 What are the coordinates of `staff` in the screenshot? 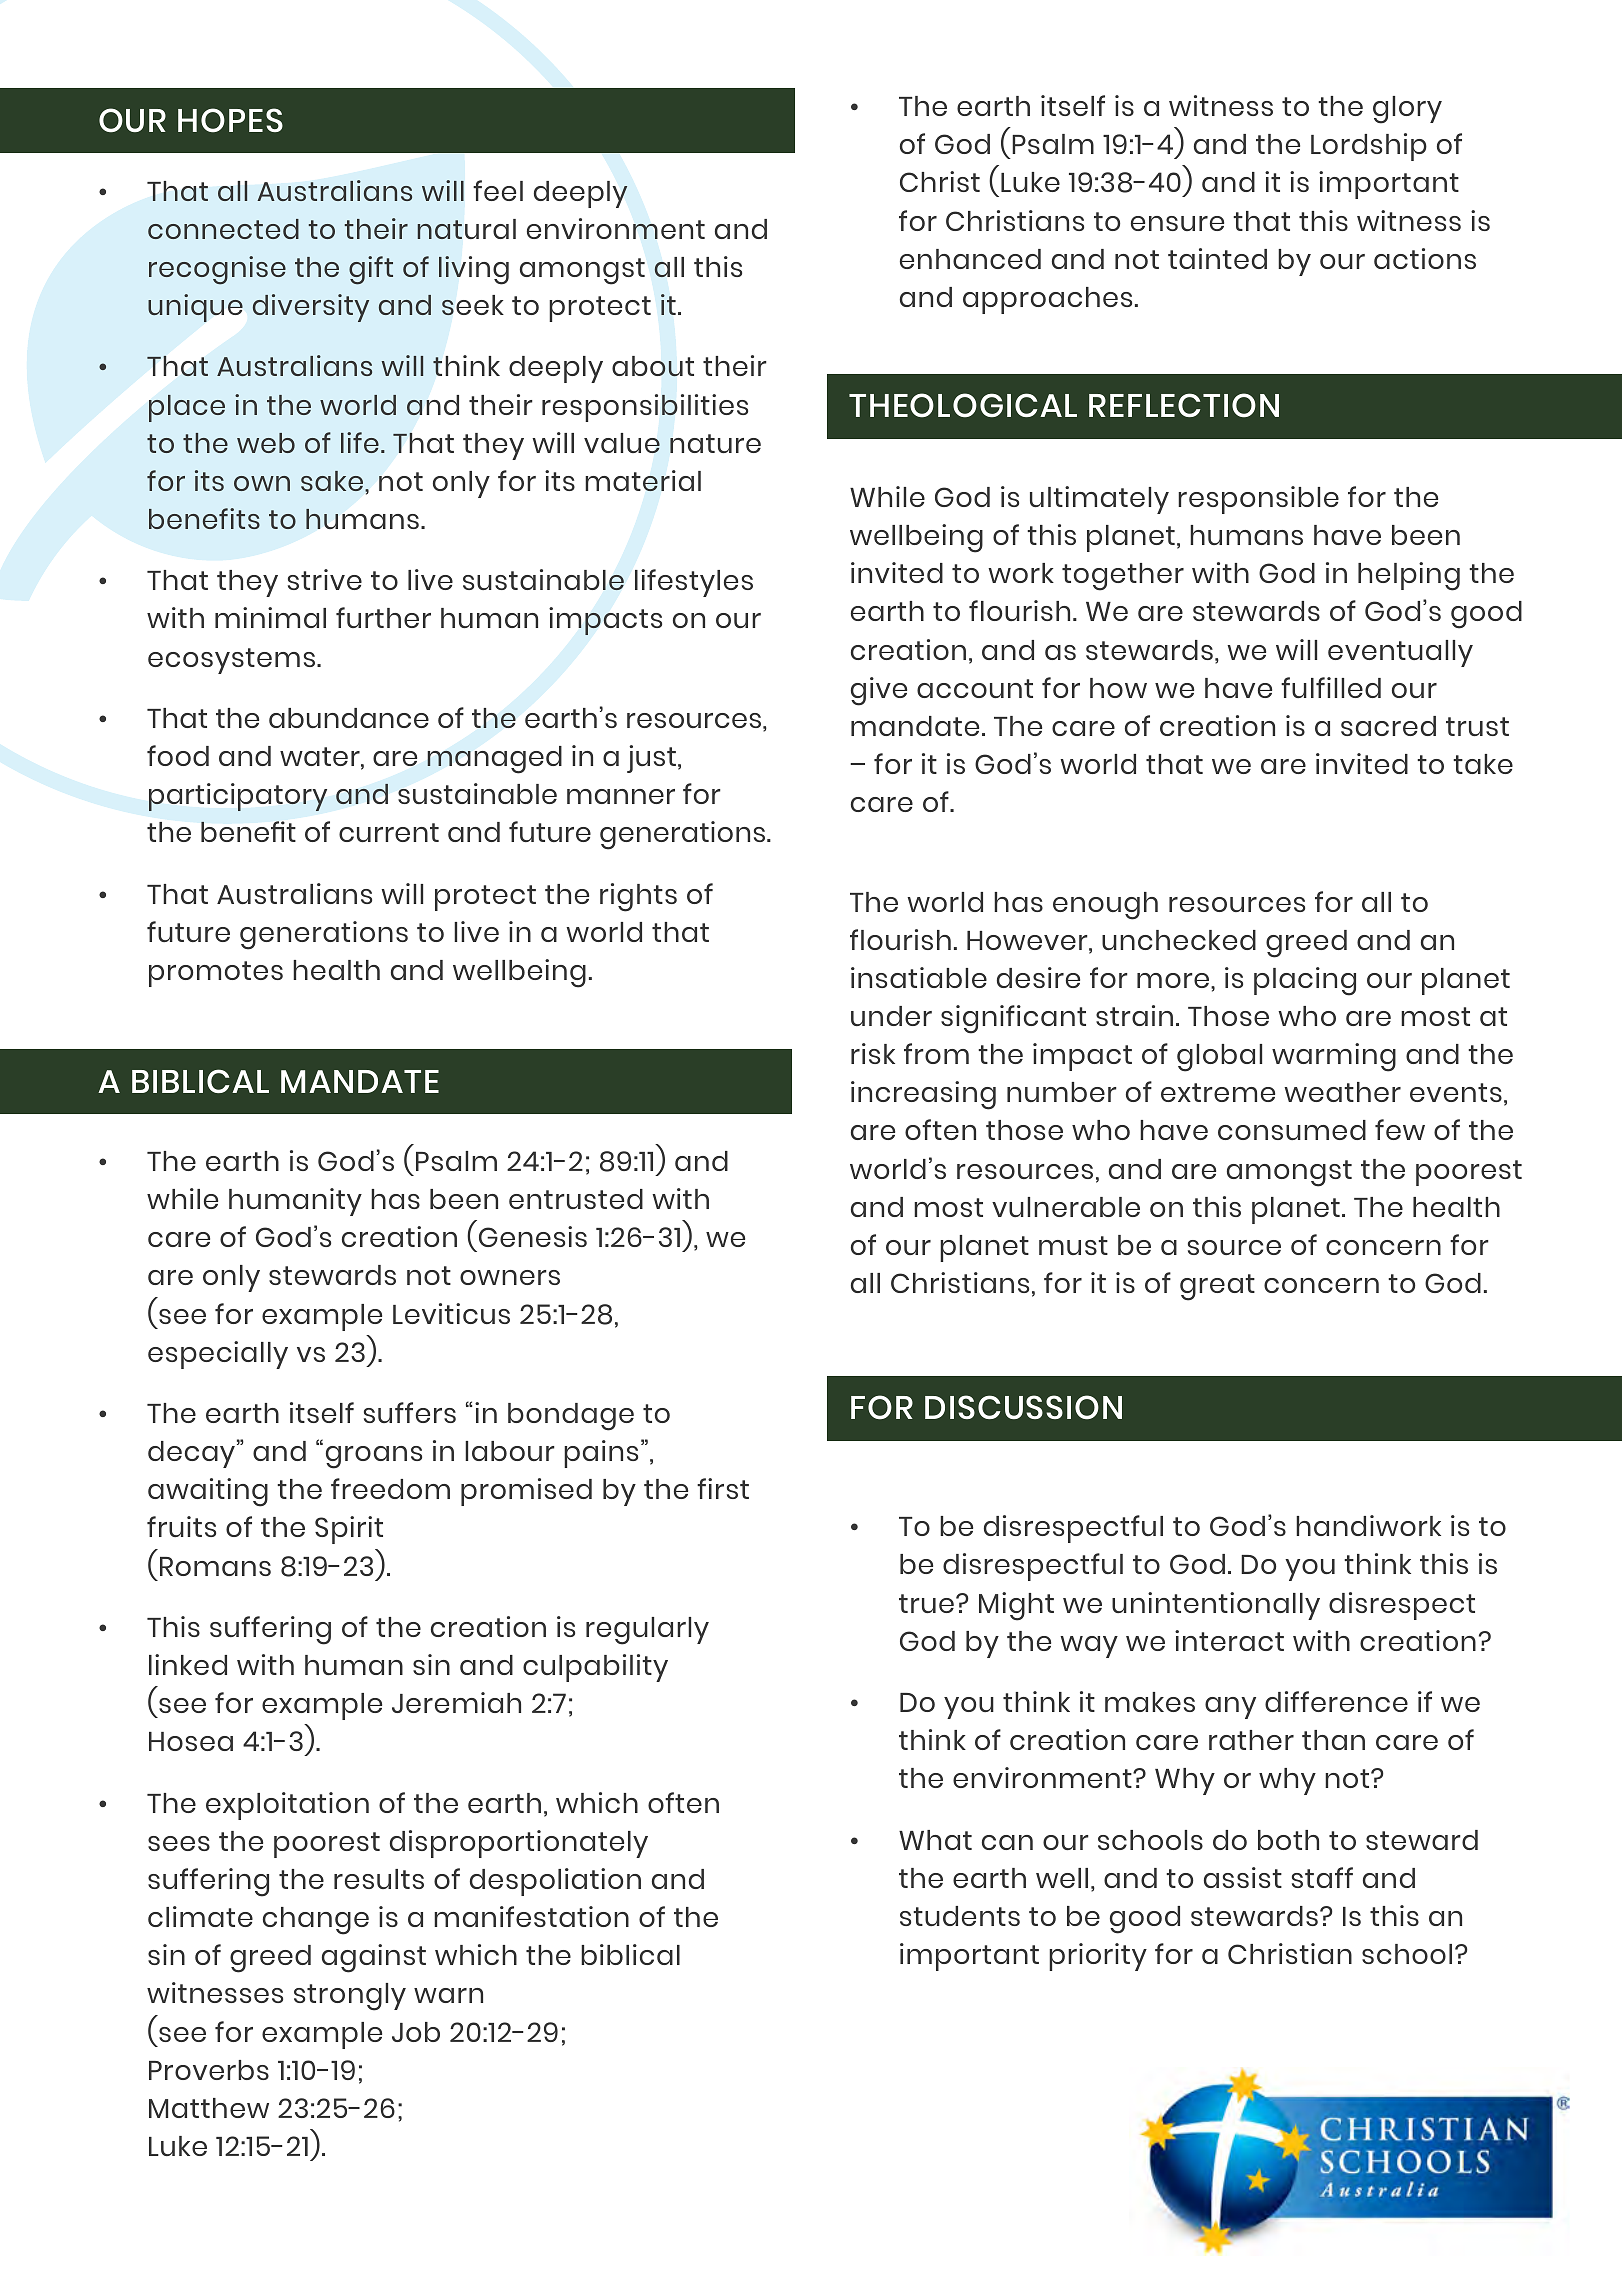 It's located at (1322, 1877).
